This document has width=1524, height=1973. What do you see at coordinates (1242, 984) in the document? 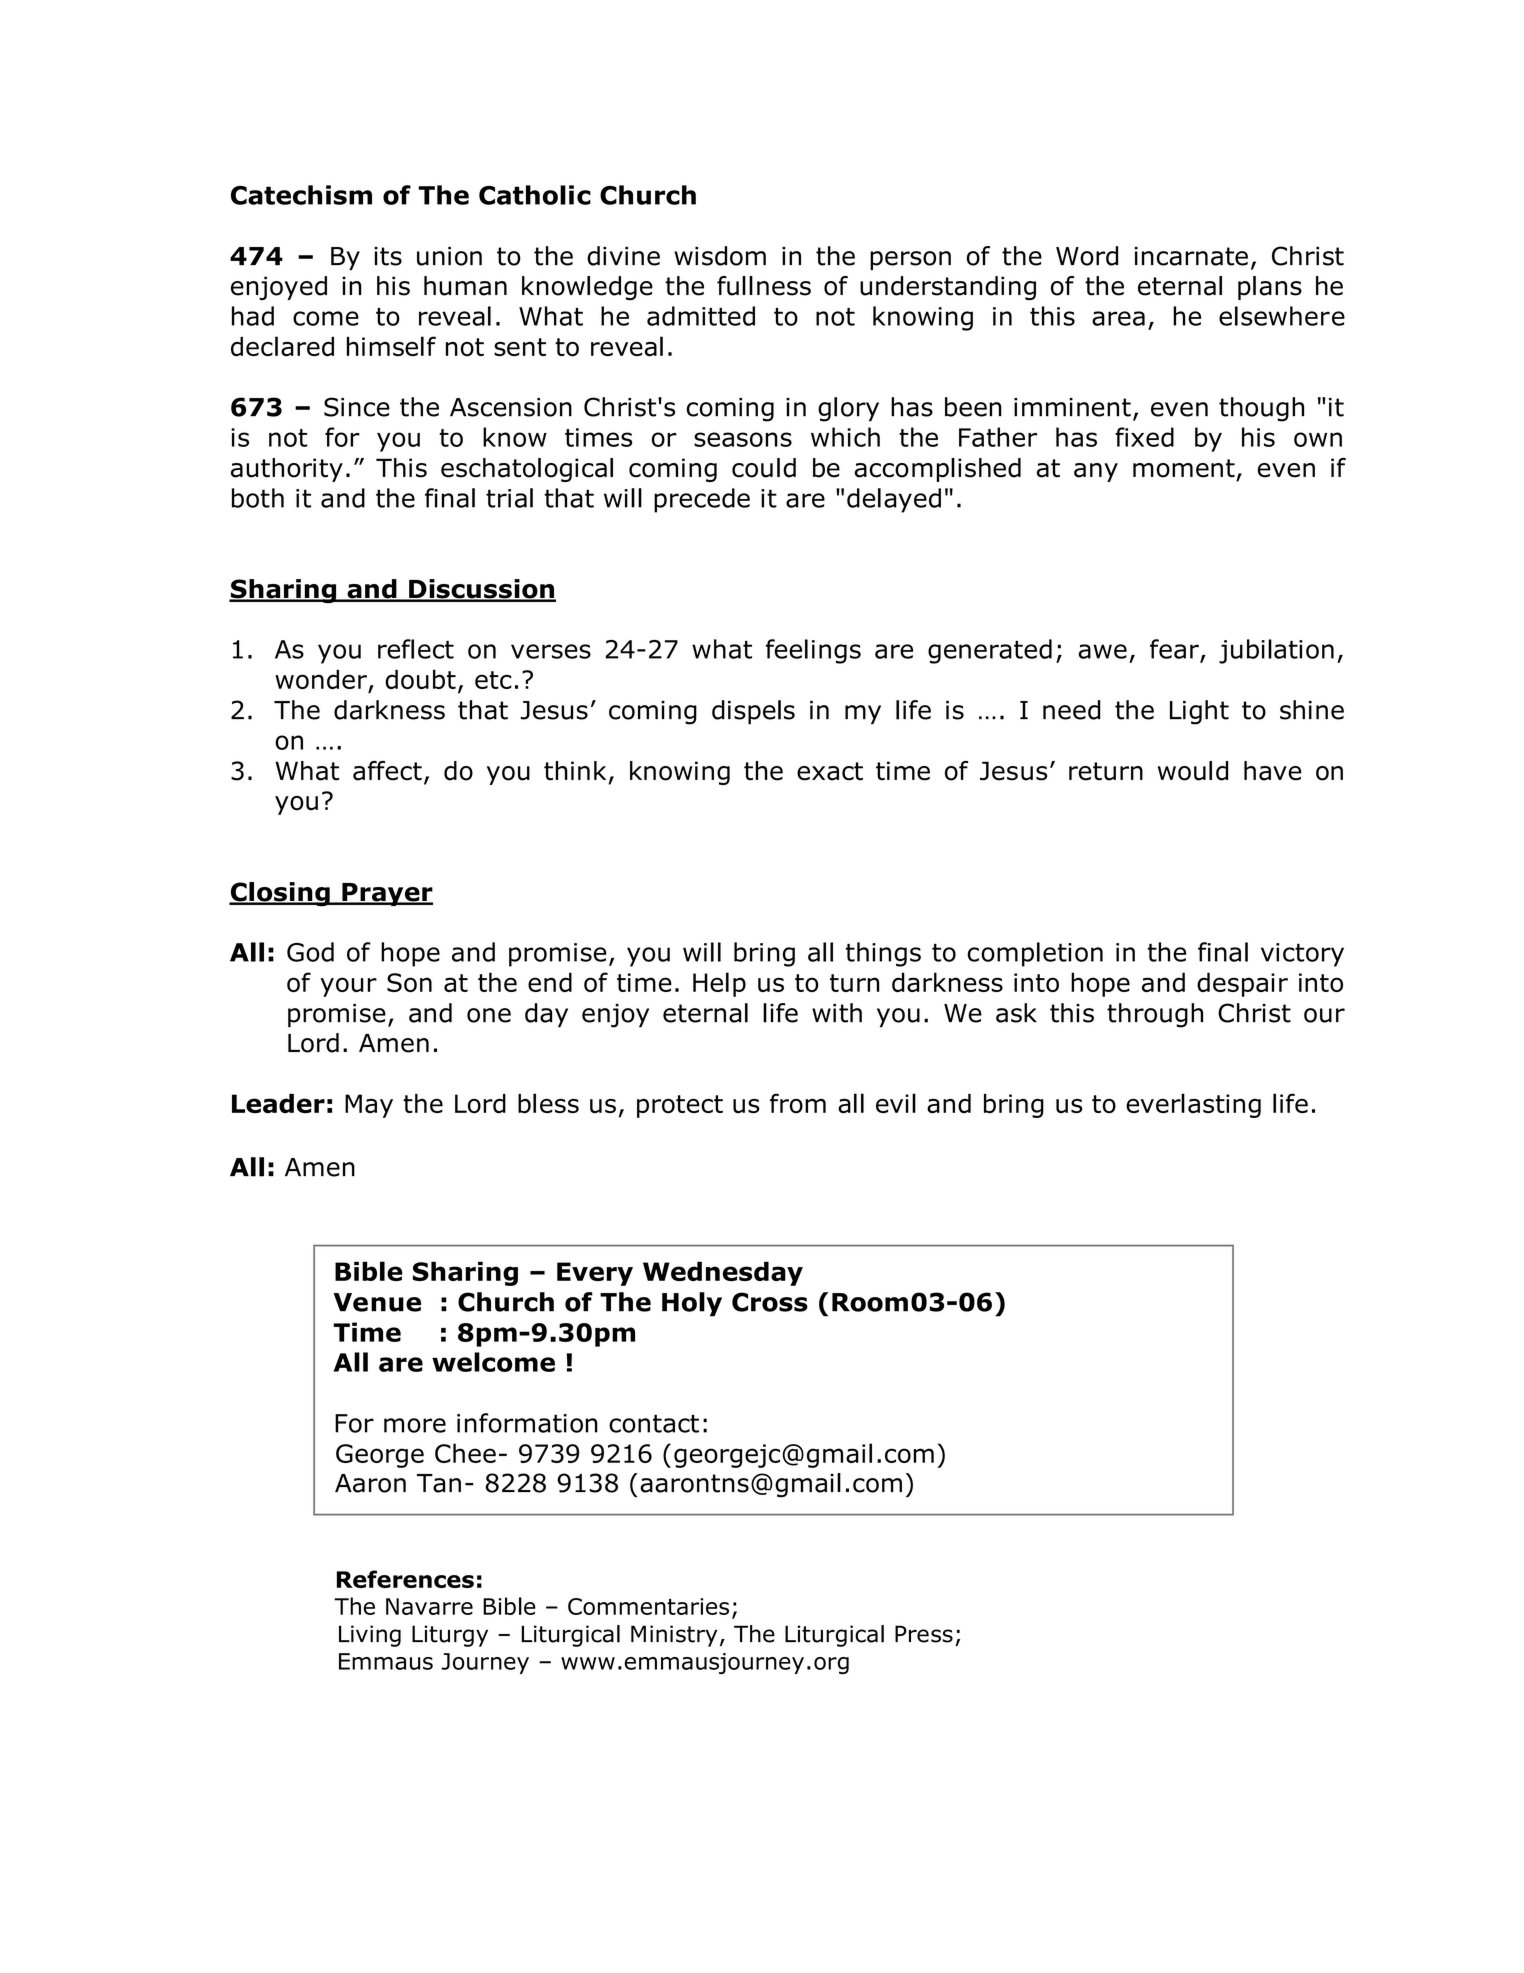
I see `despair` at bounding box center [1242, 984].
